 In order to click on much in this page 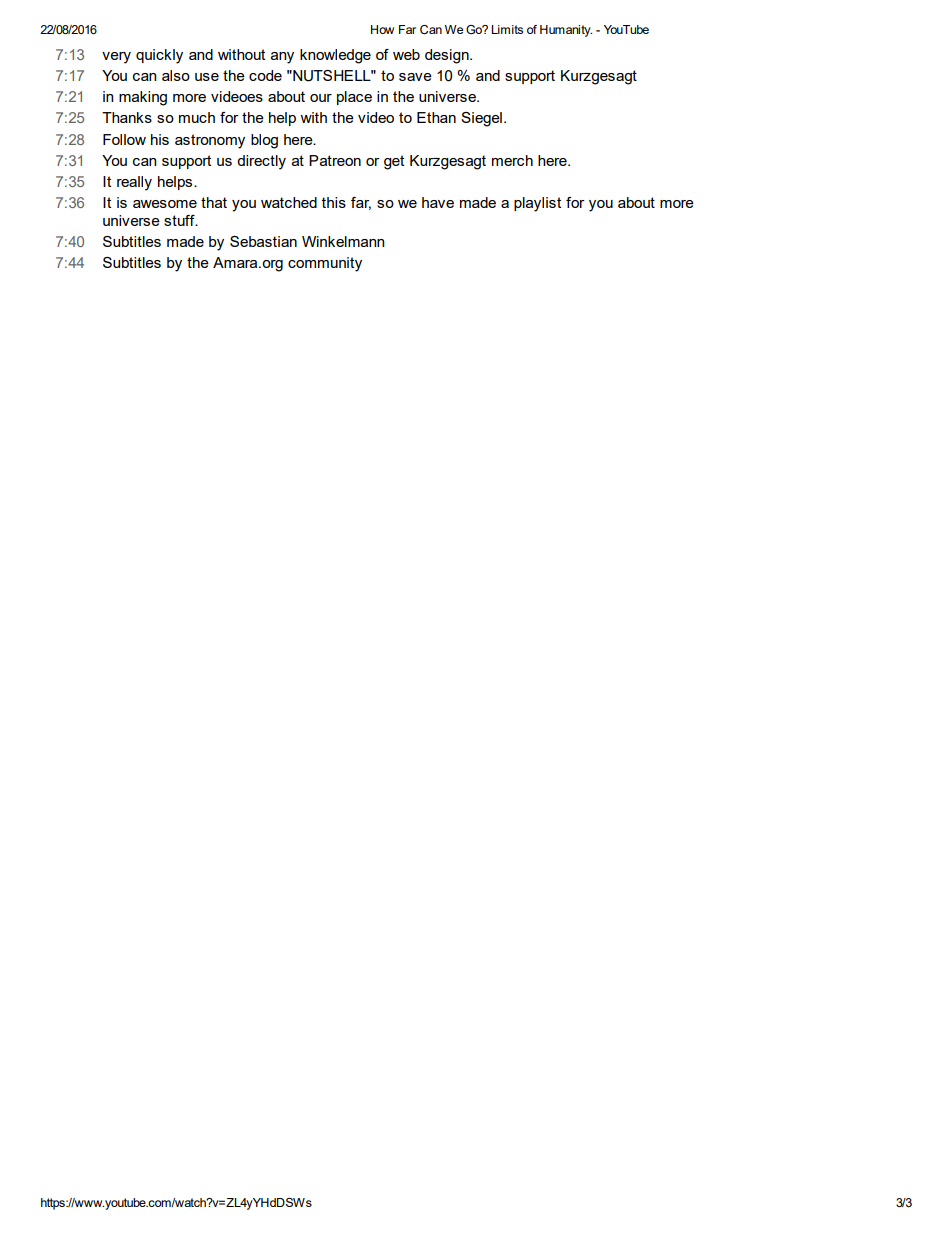, I will do `click(197, 117)`.
